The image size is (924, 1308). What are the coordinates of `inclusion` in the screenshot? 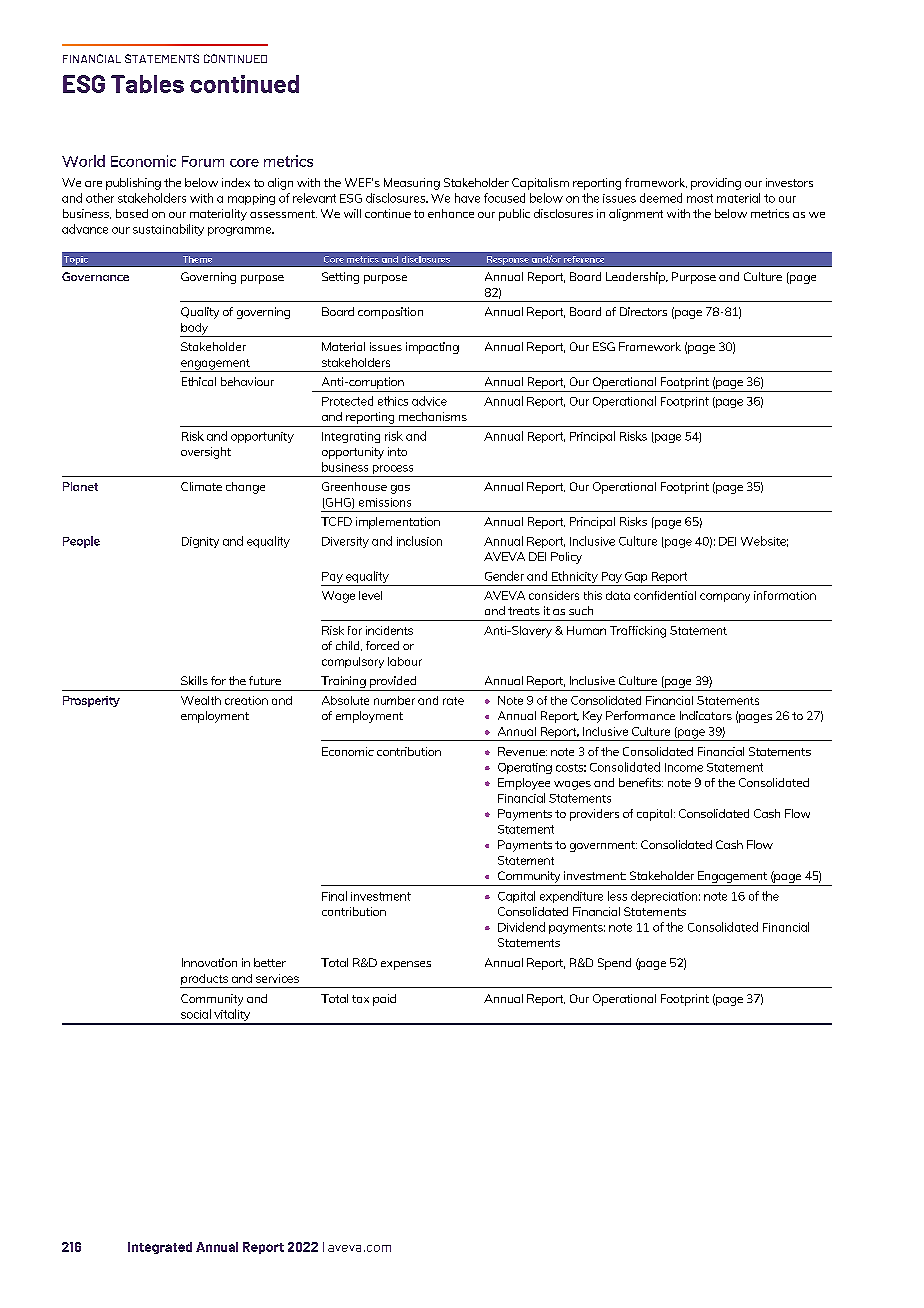 It's located at (419, 541).
